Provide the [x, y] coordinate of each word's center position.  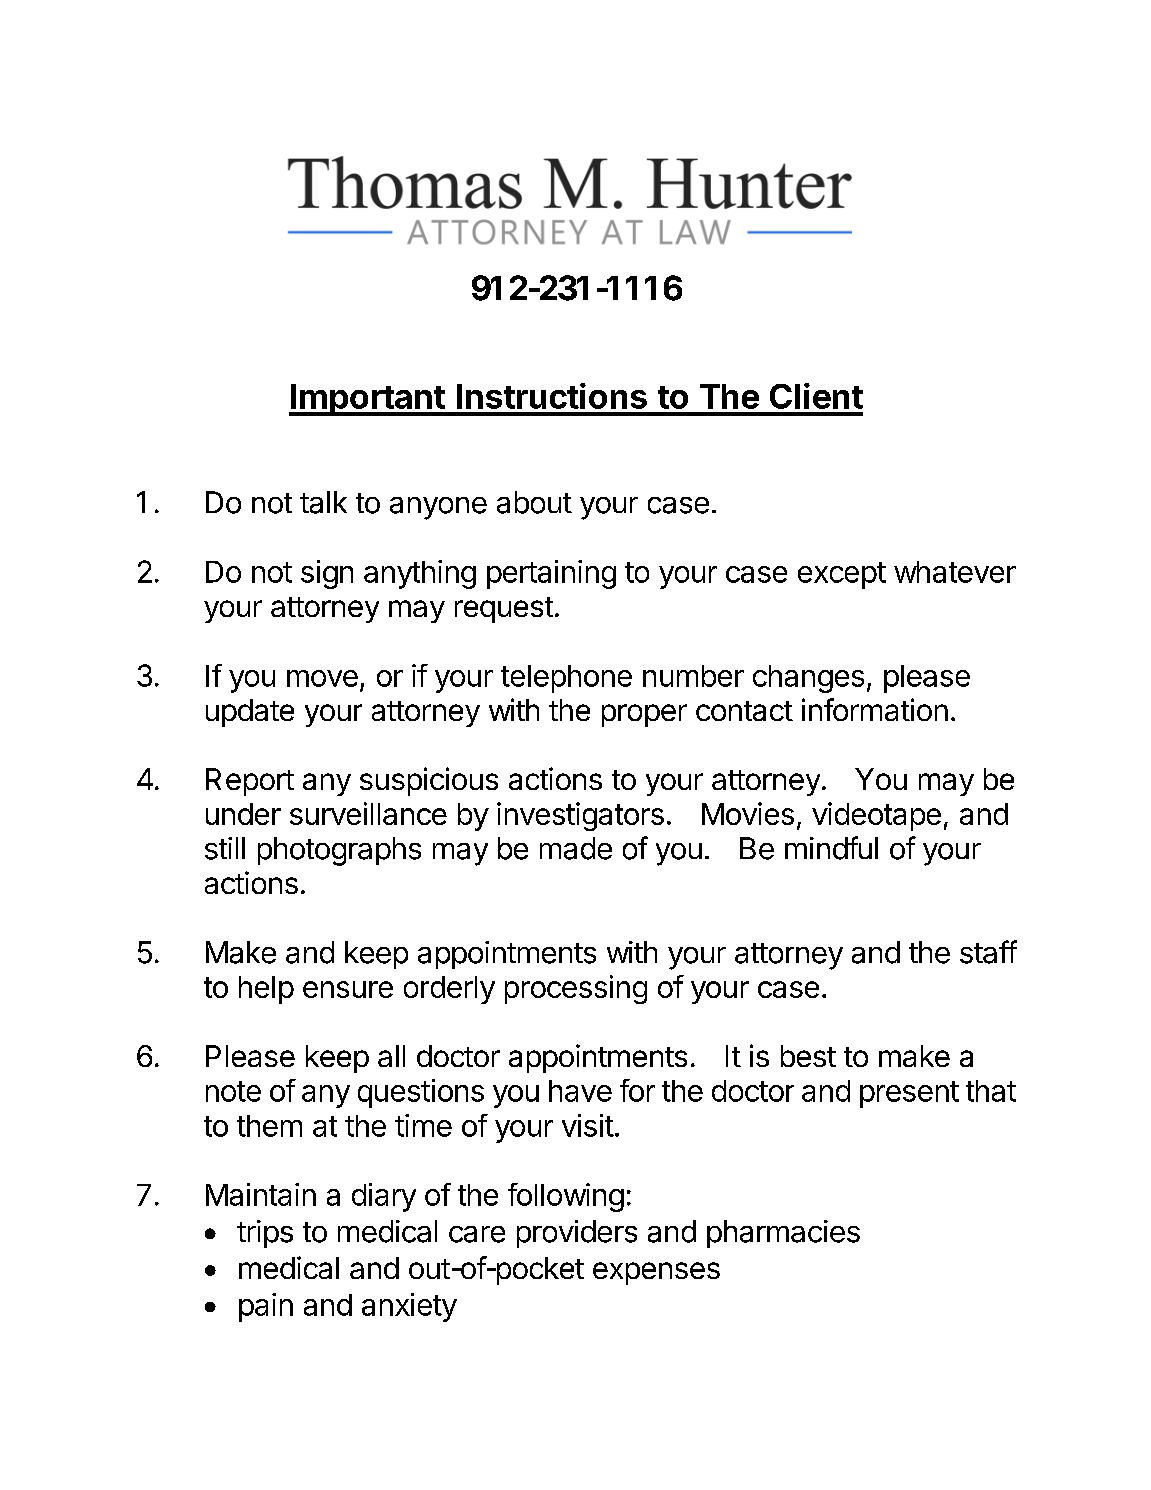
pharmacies [783, 1234]
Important [367, 400]
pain [266, 1307]
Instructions [552, 396]
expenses [656, 1273]
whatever [955, 572]
